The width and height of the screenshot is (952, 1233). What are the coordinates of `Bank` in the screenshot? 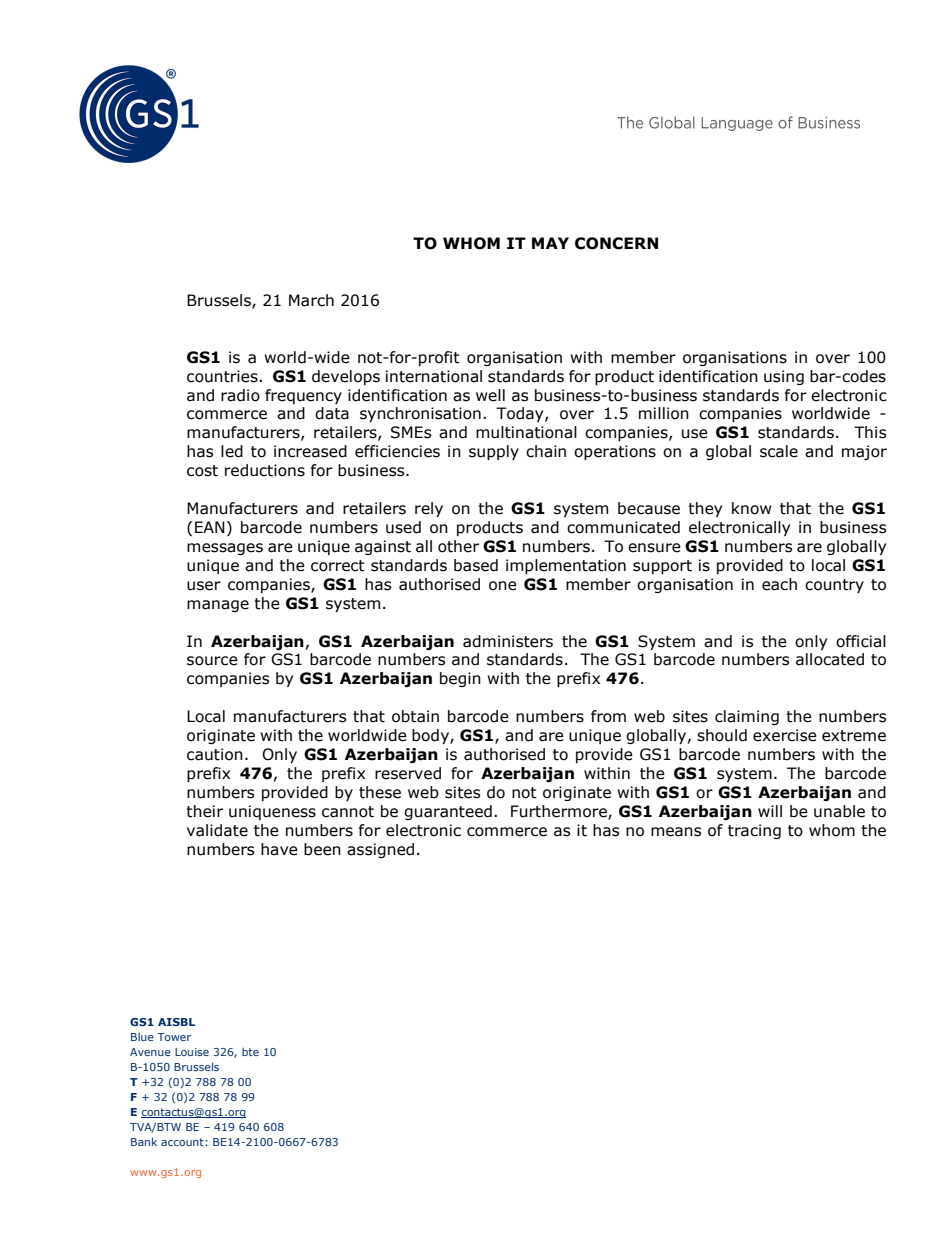 It's located at (144, 1141).
